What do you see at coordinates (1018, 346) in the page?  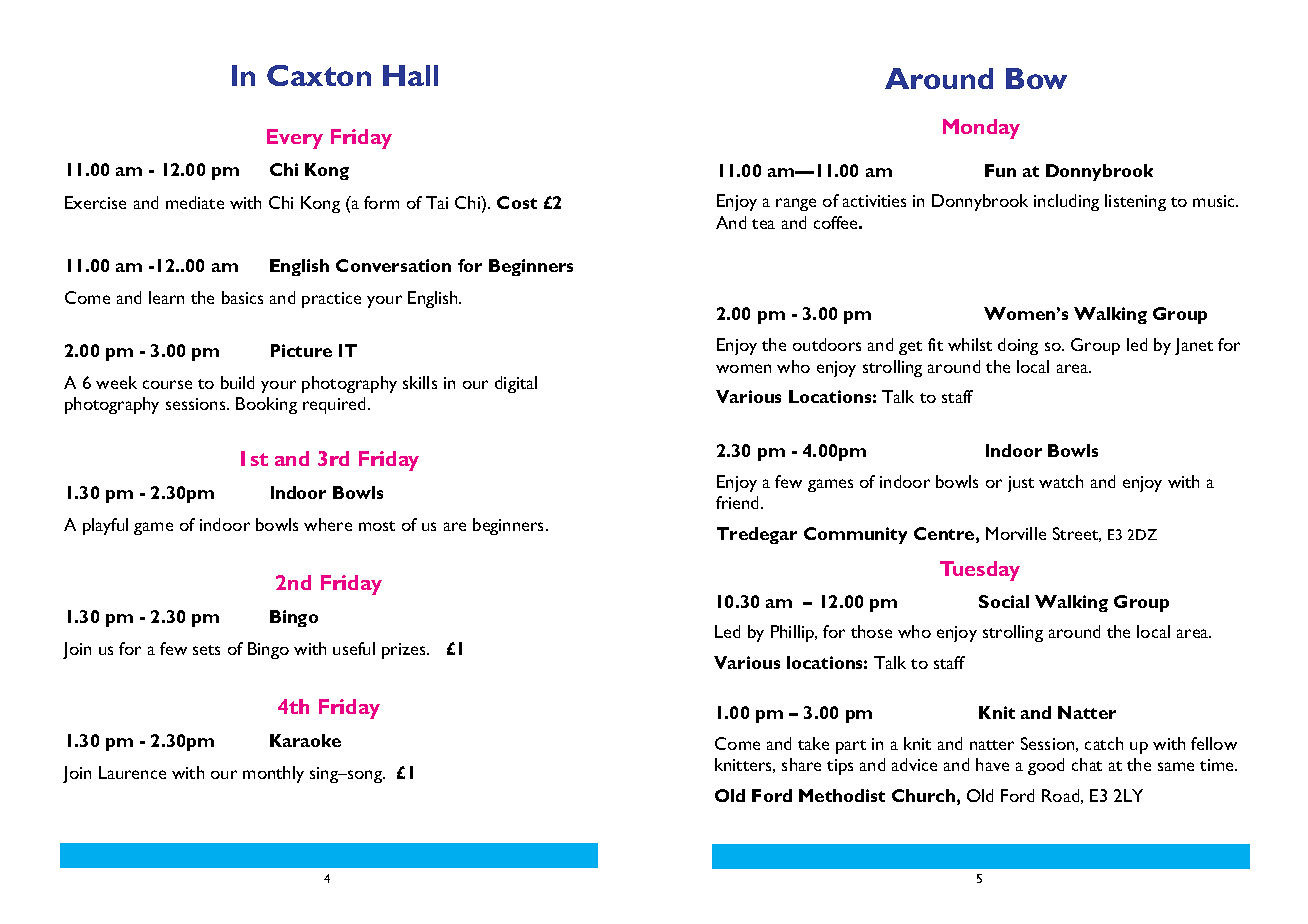 I see `doing` at bounding box center [1018, 346].
